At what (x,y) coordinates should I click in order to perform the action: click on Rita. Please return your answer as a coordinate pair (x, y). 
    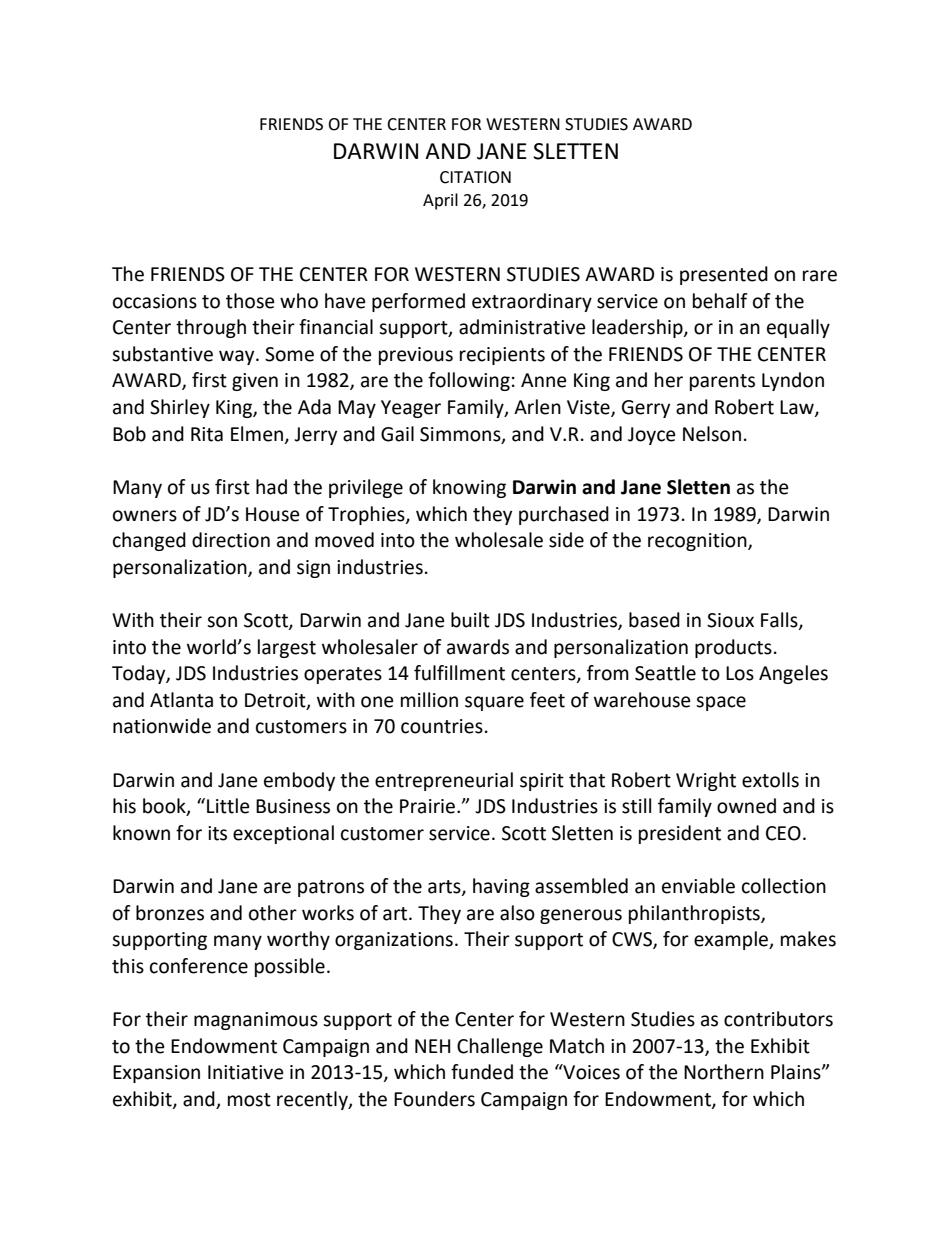
    Looking at the image, I should click on (207, 434).
